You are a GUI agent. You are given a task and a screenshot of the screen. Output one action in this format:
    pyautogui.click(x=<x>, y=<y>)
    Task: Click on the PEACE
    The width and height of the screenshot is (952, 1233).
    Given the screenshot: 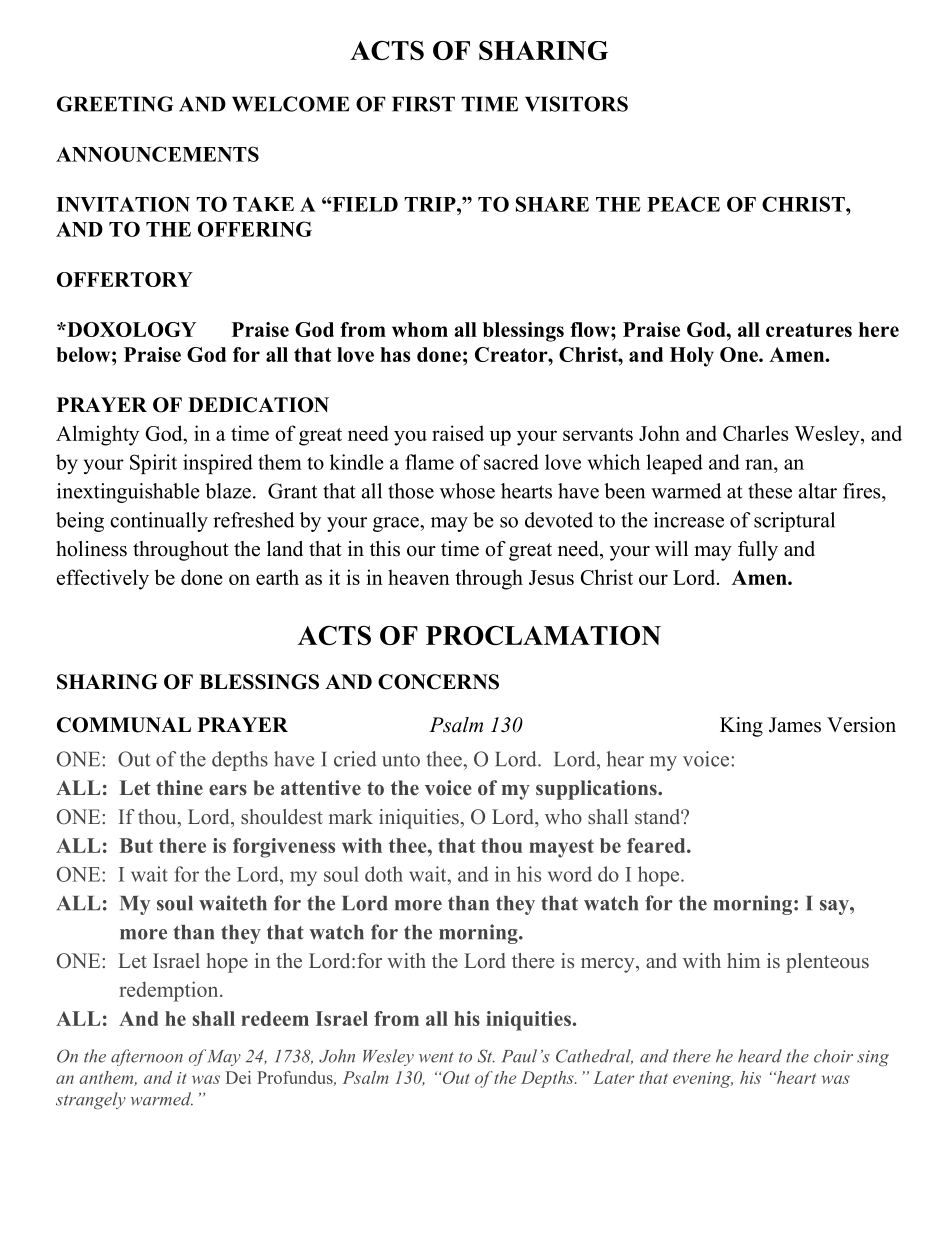 What is the action you would take?
    pyautogui.click(x=683, y=204)
